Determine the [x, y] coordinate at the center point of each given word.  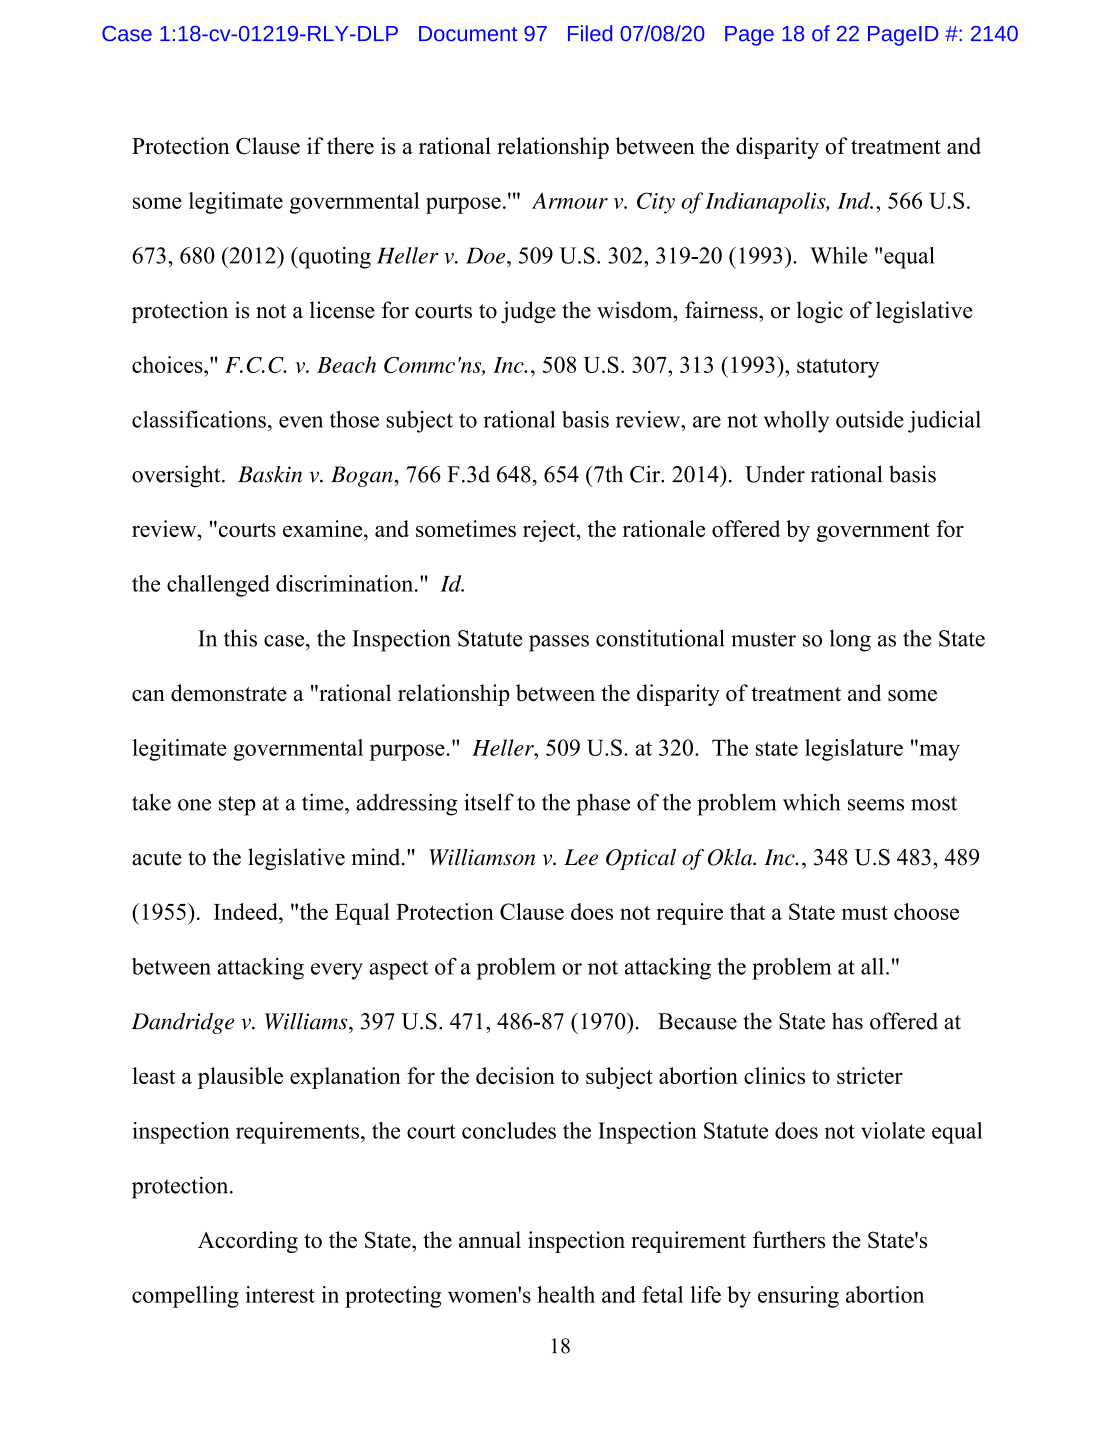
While [839, 255]
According [248, 1242]
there [350, 146]
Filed [590, 33]
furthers [789, 1240]
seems [876, 805]
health [566, 1294]
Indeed [247, 911]
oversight [177, 476]
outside [870, 419]
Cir [646, 474]
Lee [581, 857]
